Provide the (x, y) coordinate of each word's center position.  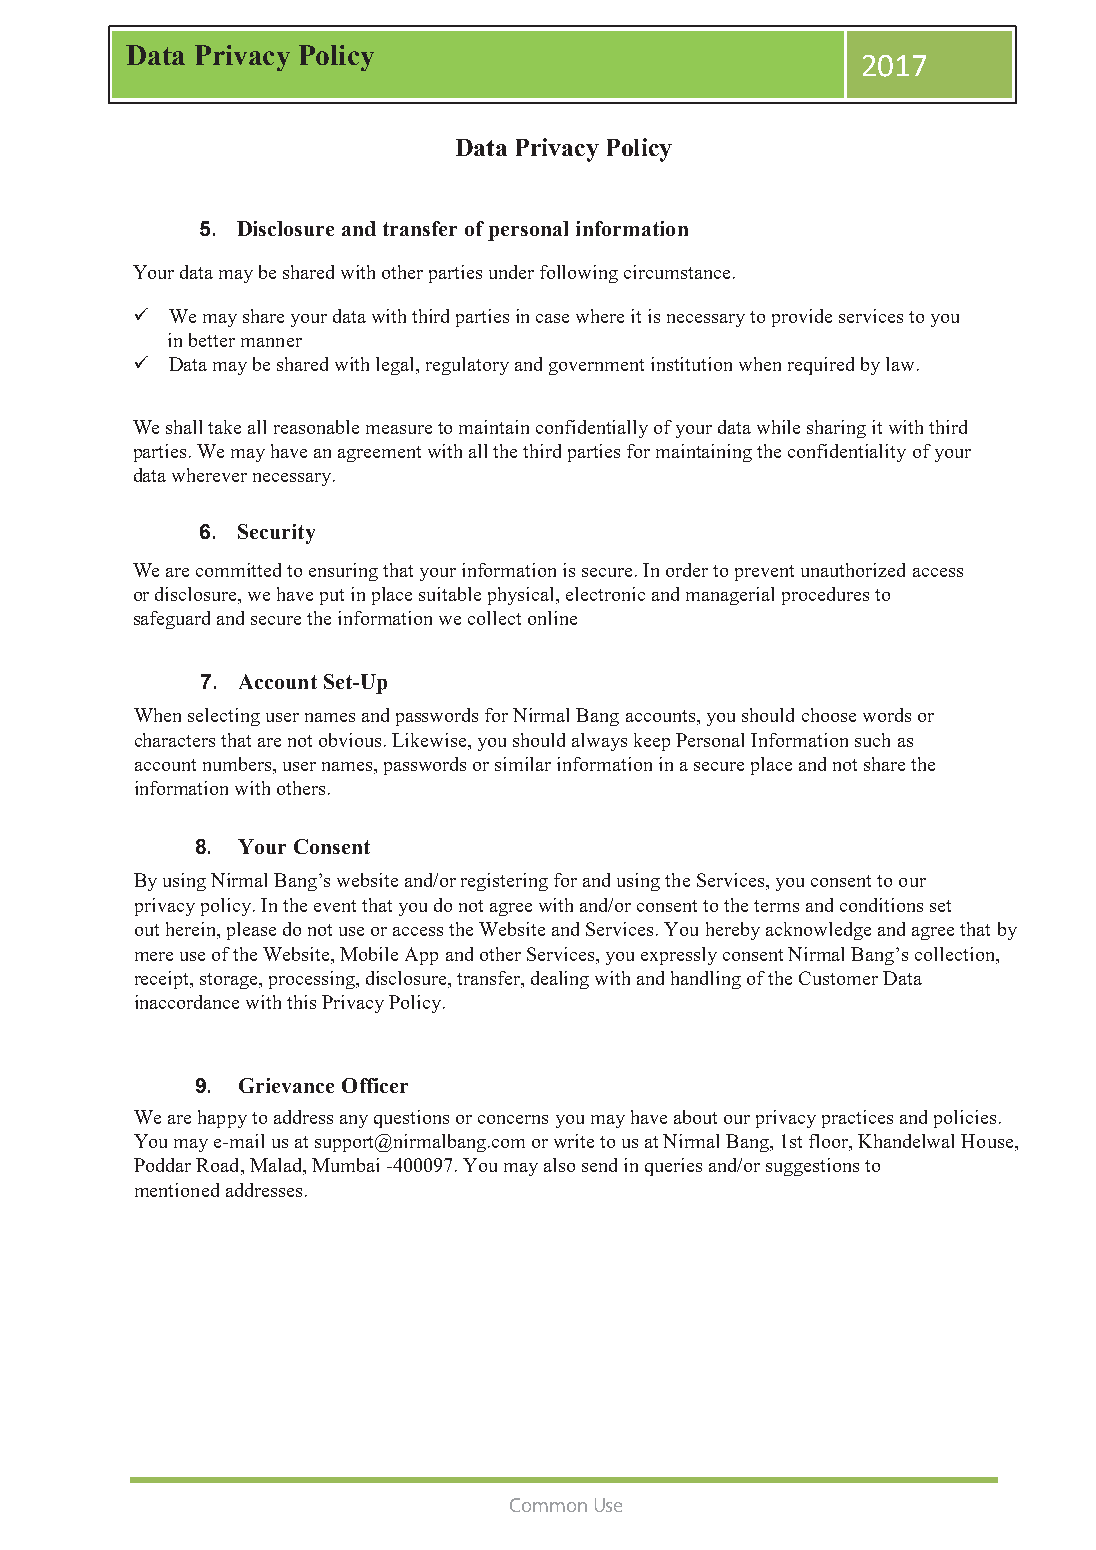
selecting (224, 717)
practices (857, 1119)
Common (548, 1505)
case (552, 318)
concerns (513, 1119)
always (599, 742)
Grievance (286, 1085)
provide (802, 318)
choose (829, 715)
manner (271, 342)
